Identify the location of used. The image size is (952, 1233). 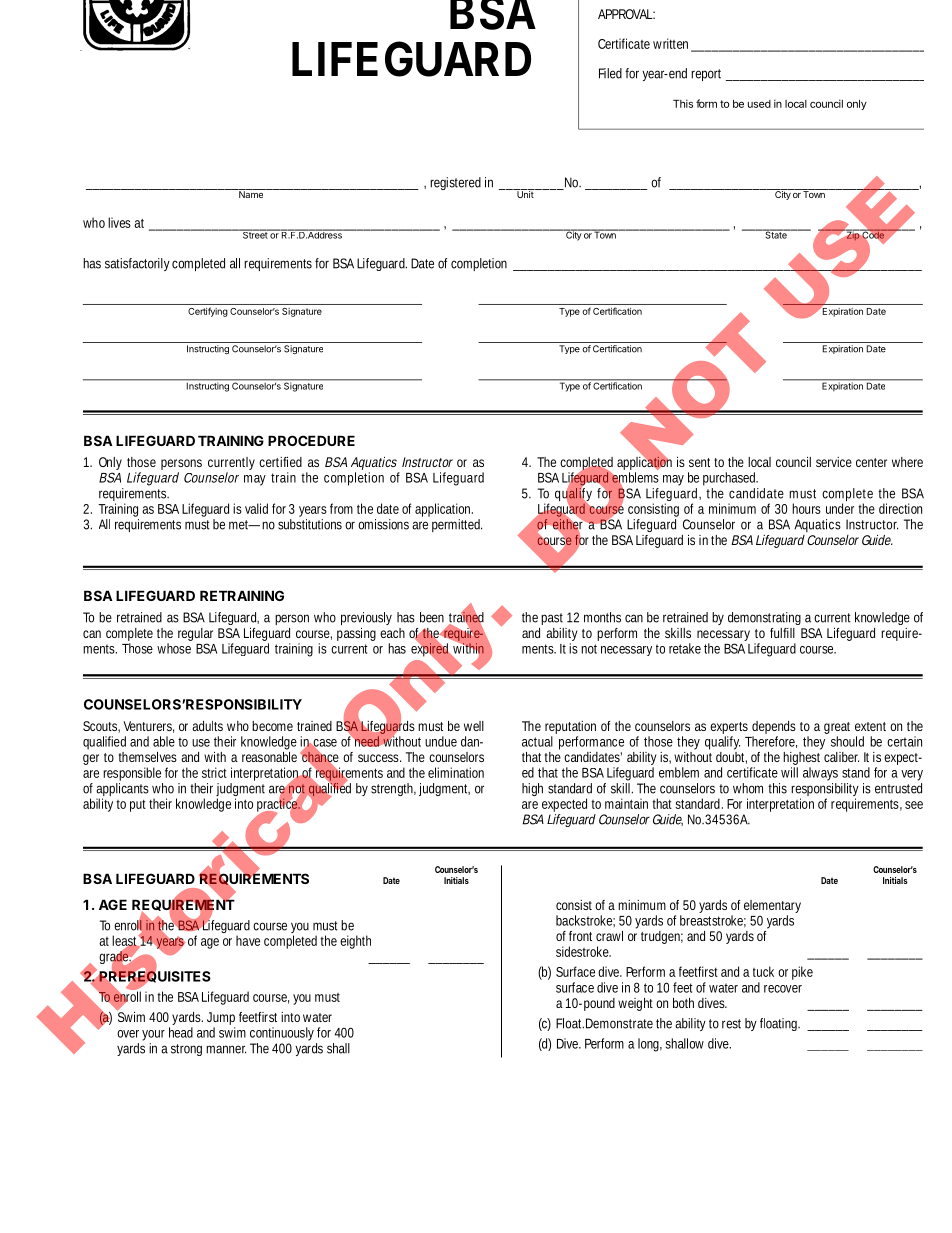
(759, 104).
